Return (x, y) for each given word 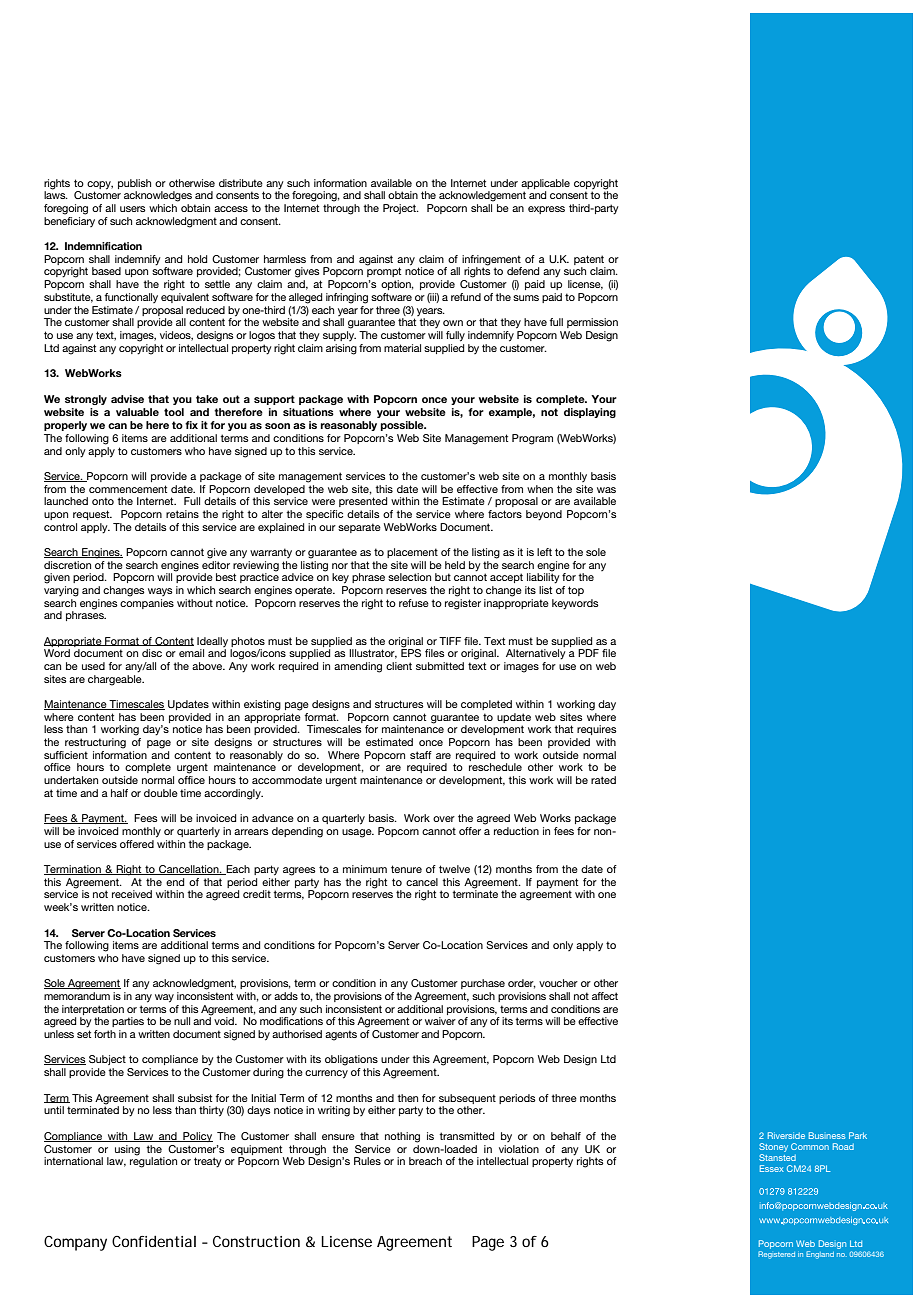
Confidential (154, 1241)
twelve (454, 869)
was (606, 490)
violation (519, 1149)
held (455, 565)
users (133, 209)
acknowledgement (482, 196)
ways (160, 592)
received (132, 894)
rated (603, 780)
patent (589, 260)
